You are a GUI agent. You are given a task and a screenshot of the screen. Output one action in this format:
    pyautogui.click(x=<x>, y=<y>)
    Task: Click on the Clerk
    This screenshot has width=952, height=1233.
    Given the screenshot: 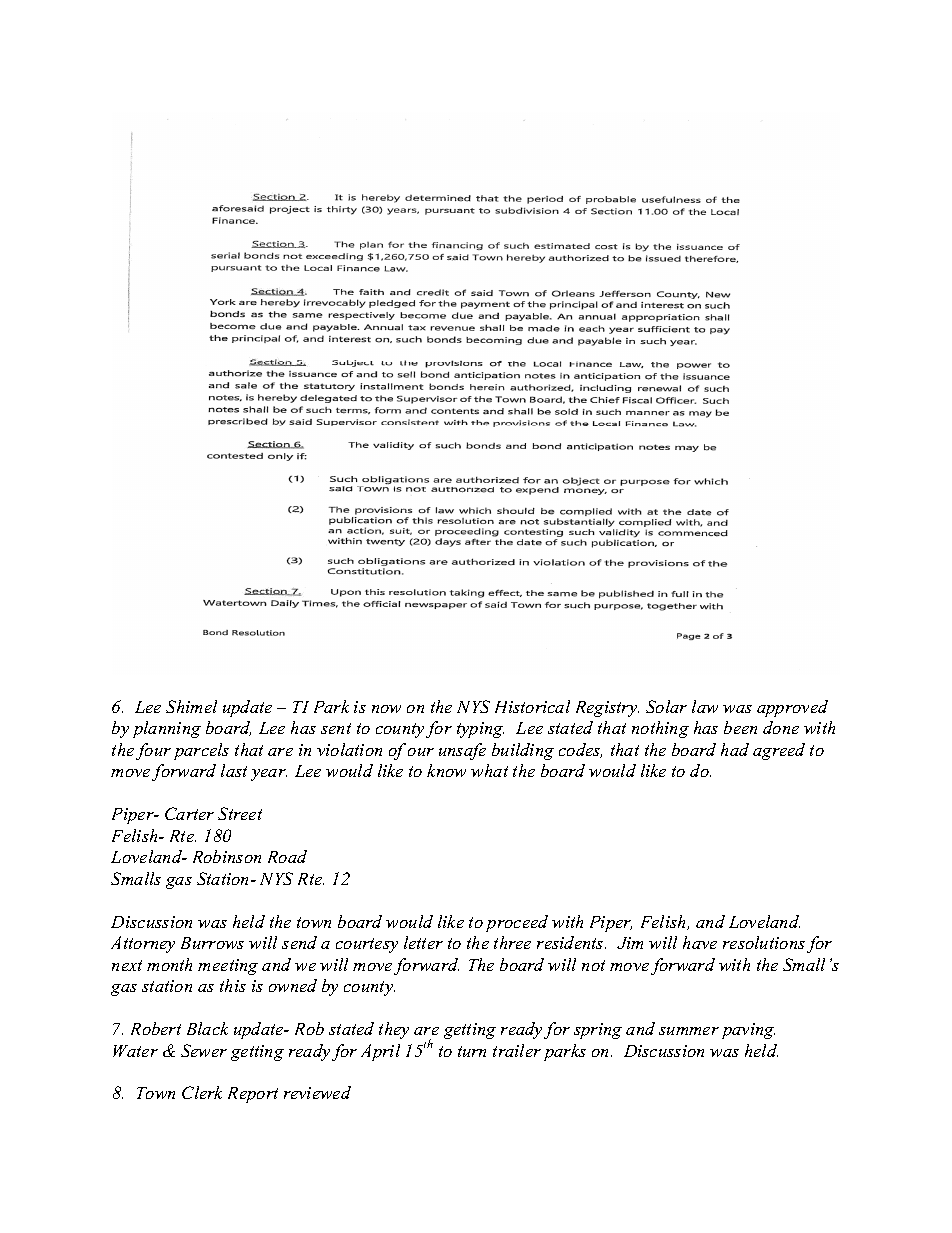 What is the action you would take?
    pyautogui.click(x=202, y=1092)
